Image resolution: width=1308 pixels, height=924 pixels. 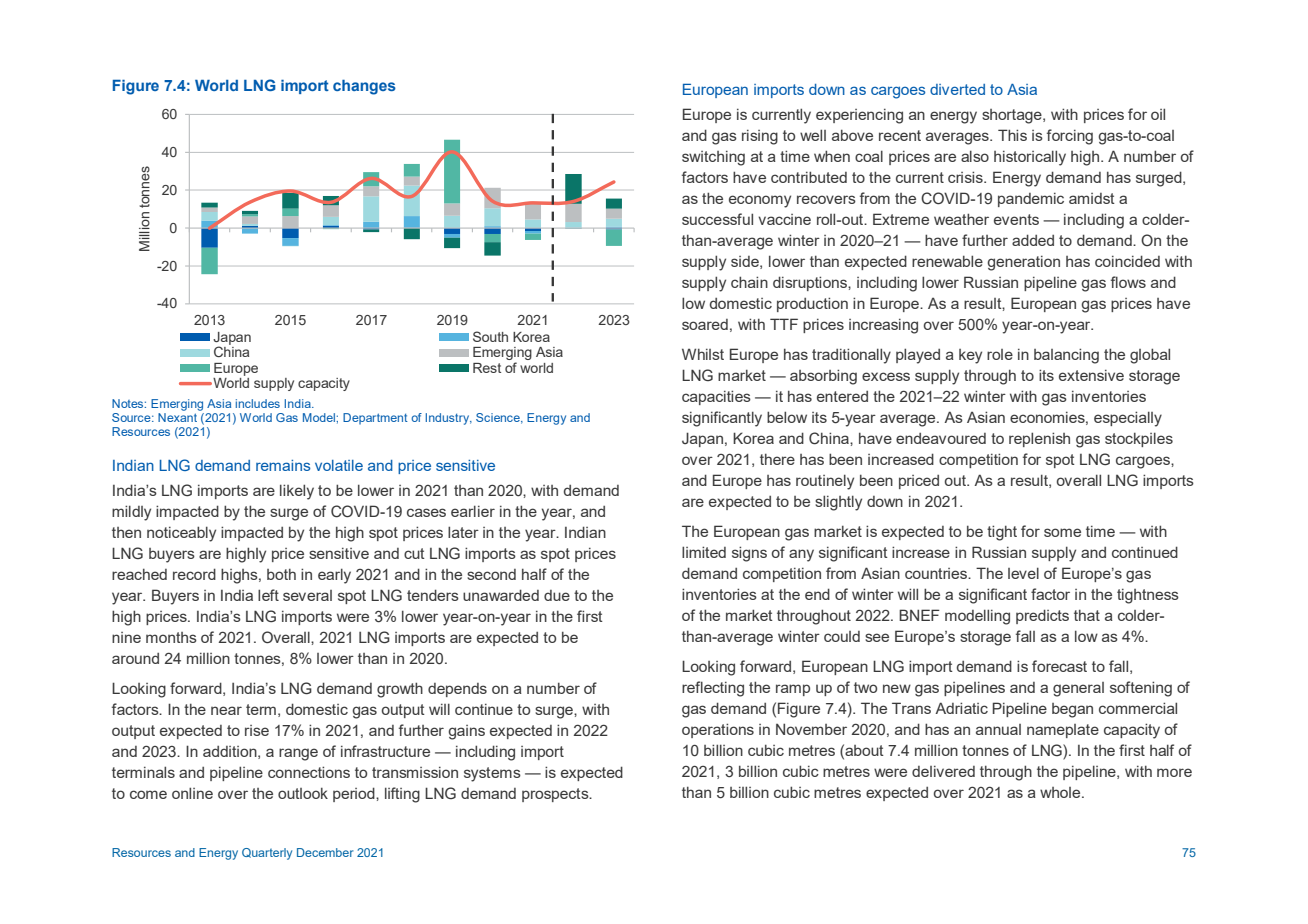 What do you see at coordinates (364, 87) in the document?
I see `changes` at bounding box center [364, 87].
